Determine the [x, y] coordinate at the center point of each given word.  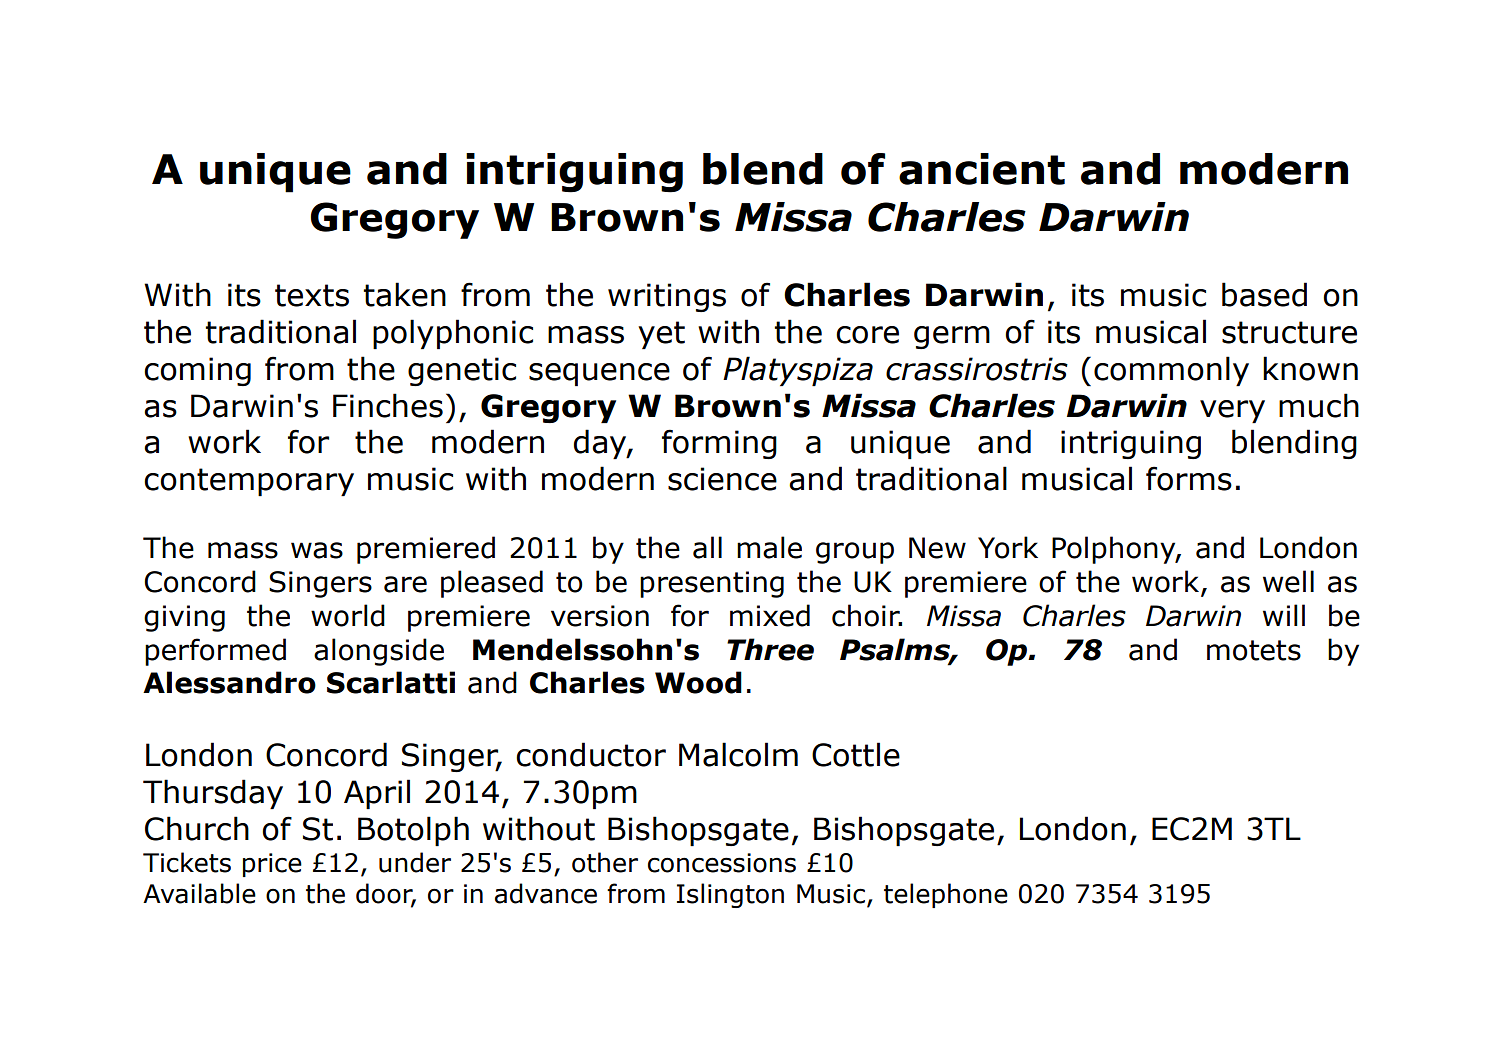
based [1264, 294]
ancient [982, 169]
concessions [722, 863]
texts [312, 295]
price [272, 865]
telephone [946, 895]
